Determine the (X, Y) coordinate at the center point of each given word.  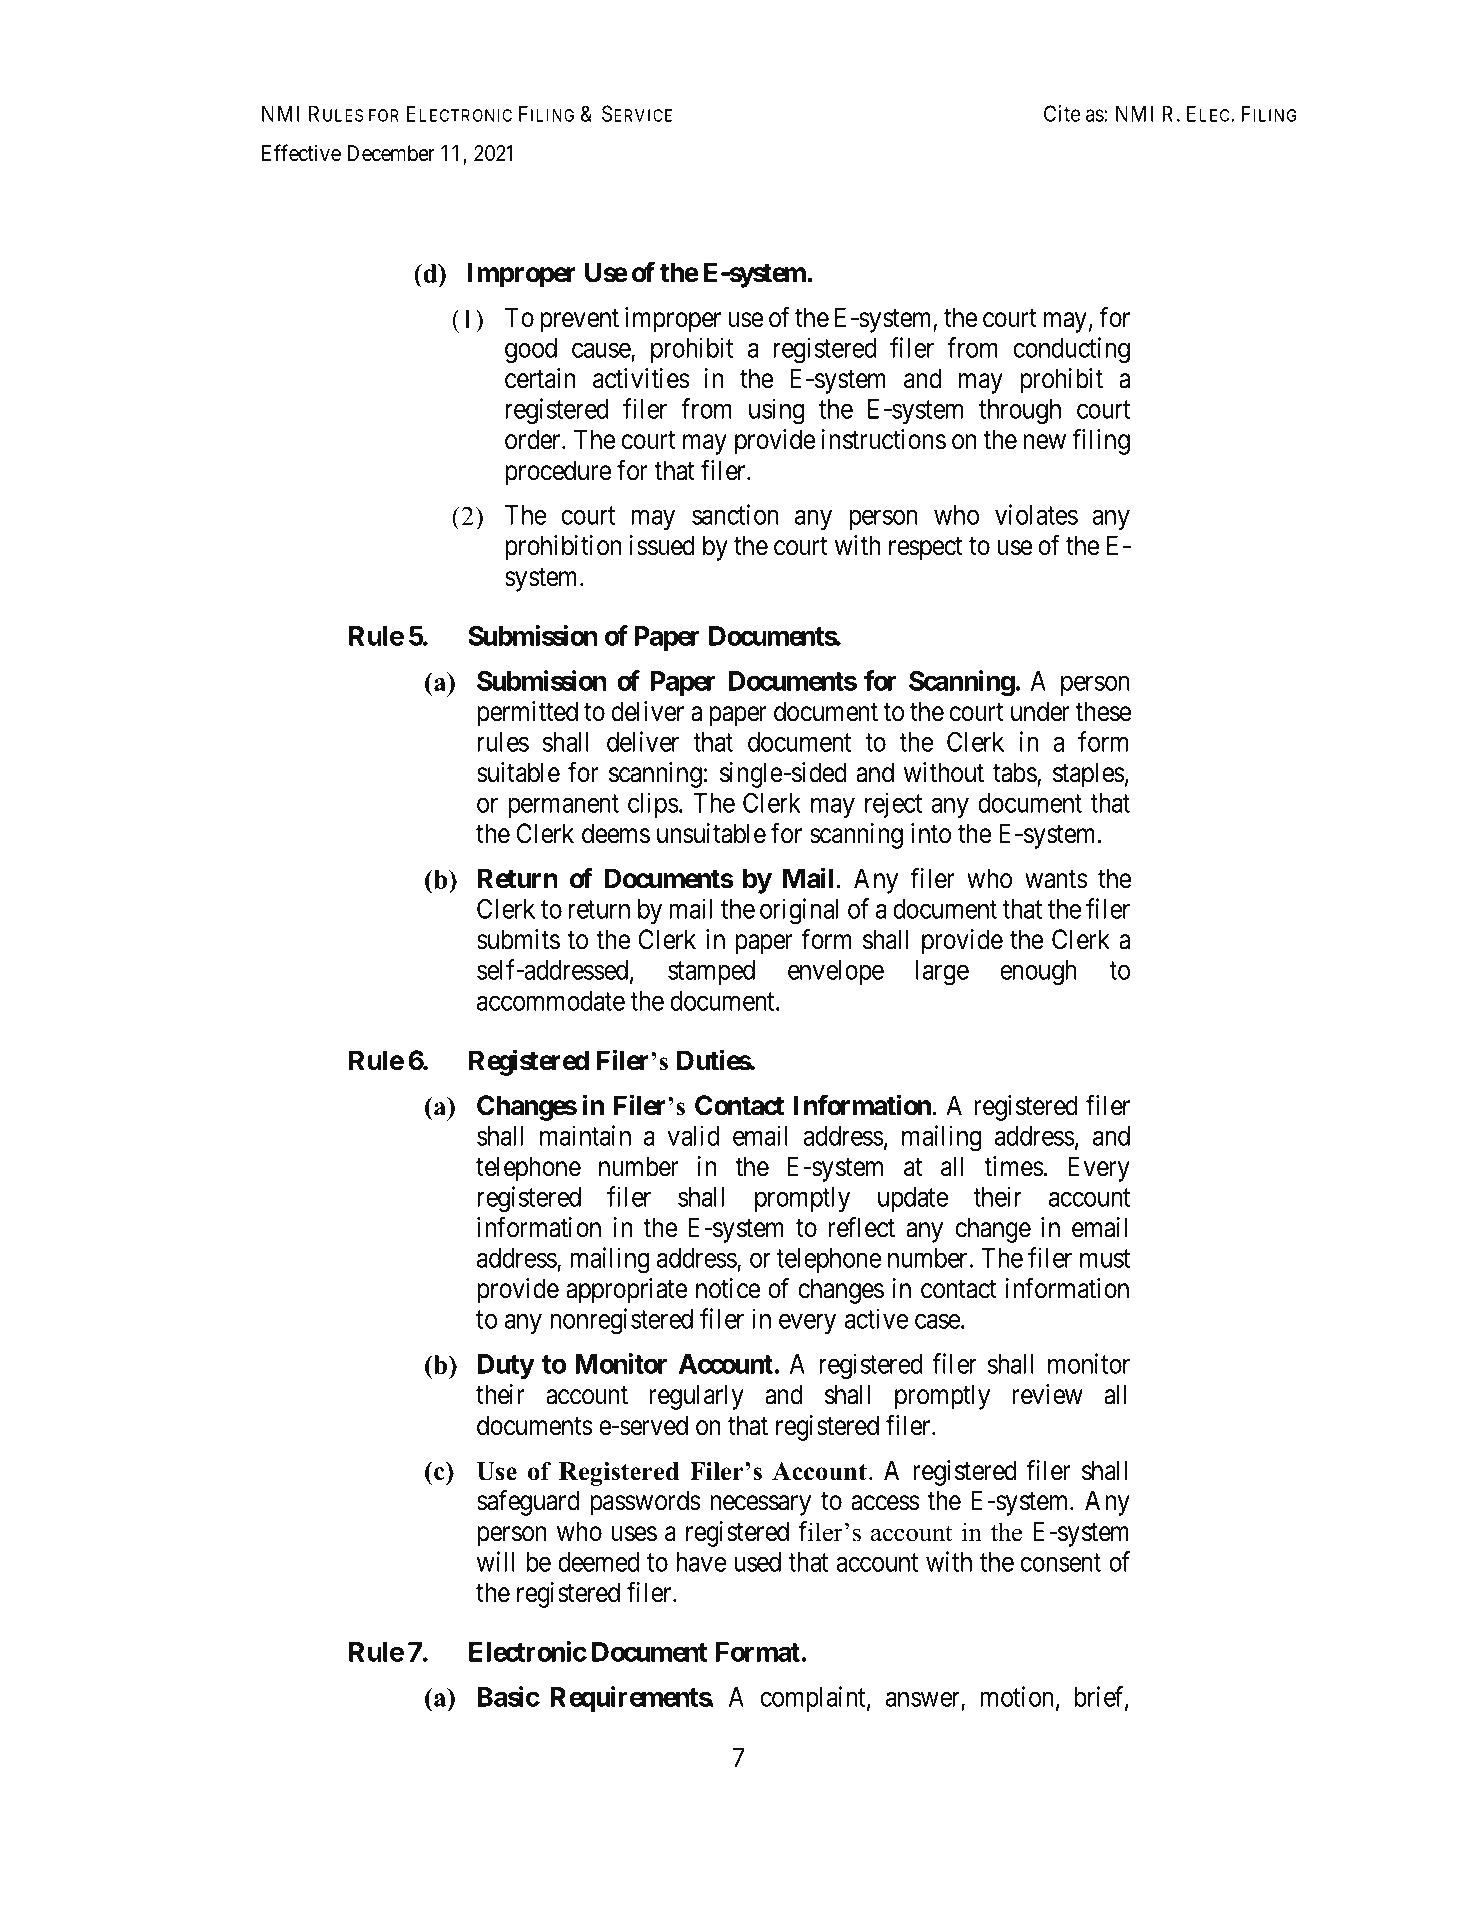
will (496, 1561)
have (701, 1562)
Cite (1062, 113)
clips (653, 805)
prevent (580, 321)
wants (1056, 879)
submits (518, 939)
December (391, 153)
